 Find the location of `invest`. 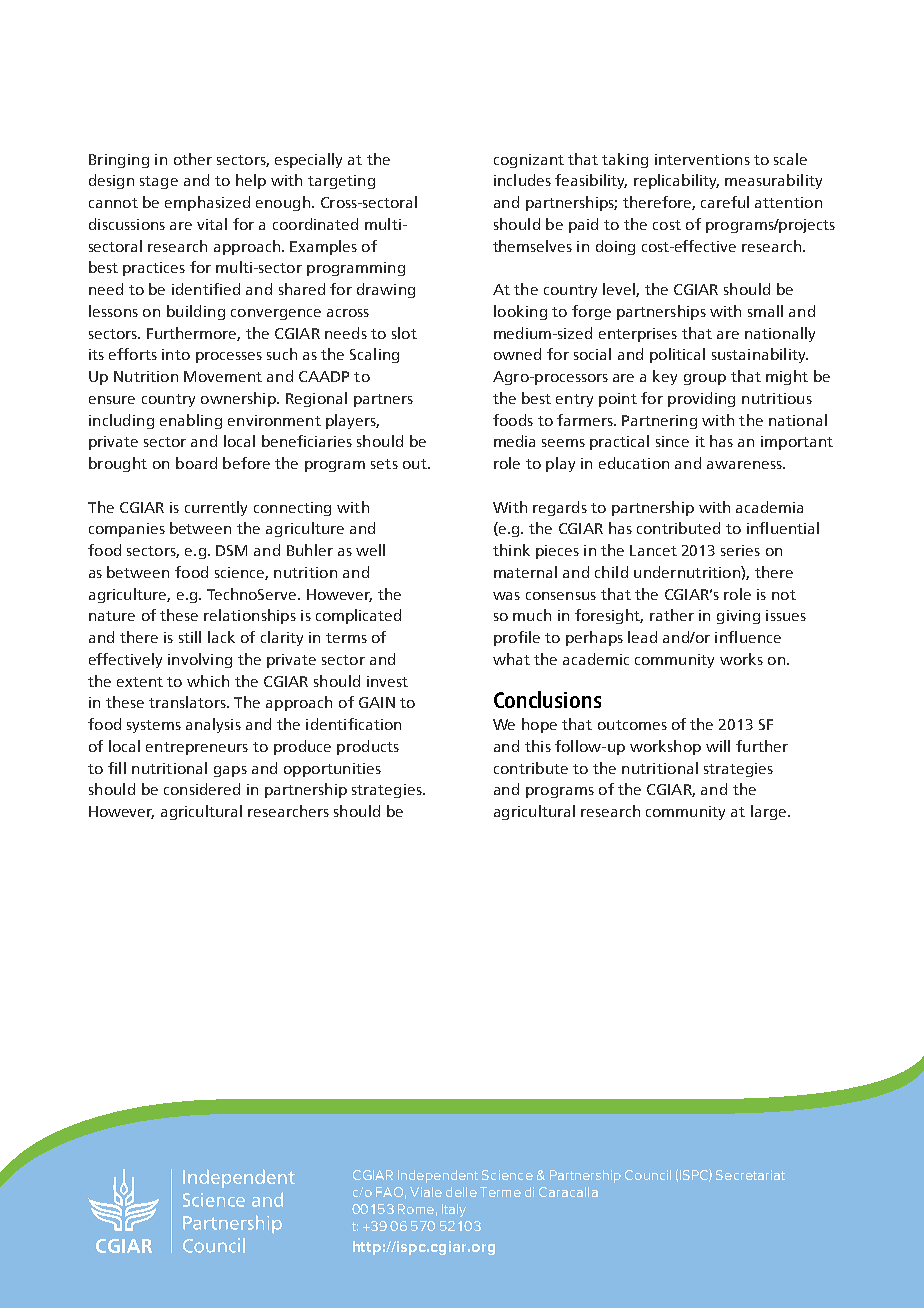

invest is located at coordinates (387, 681).
